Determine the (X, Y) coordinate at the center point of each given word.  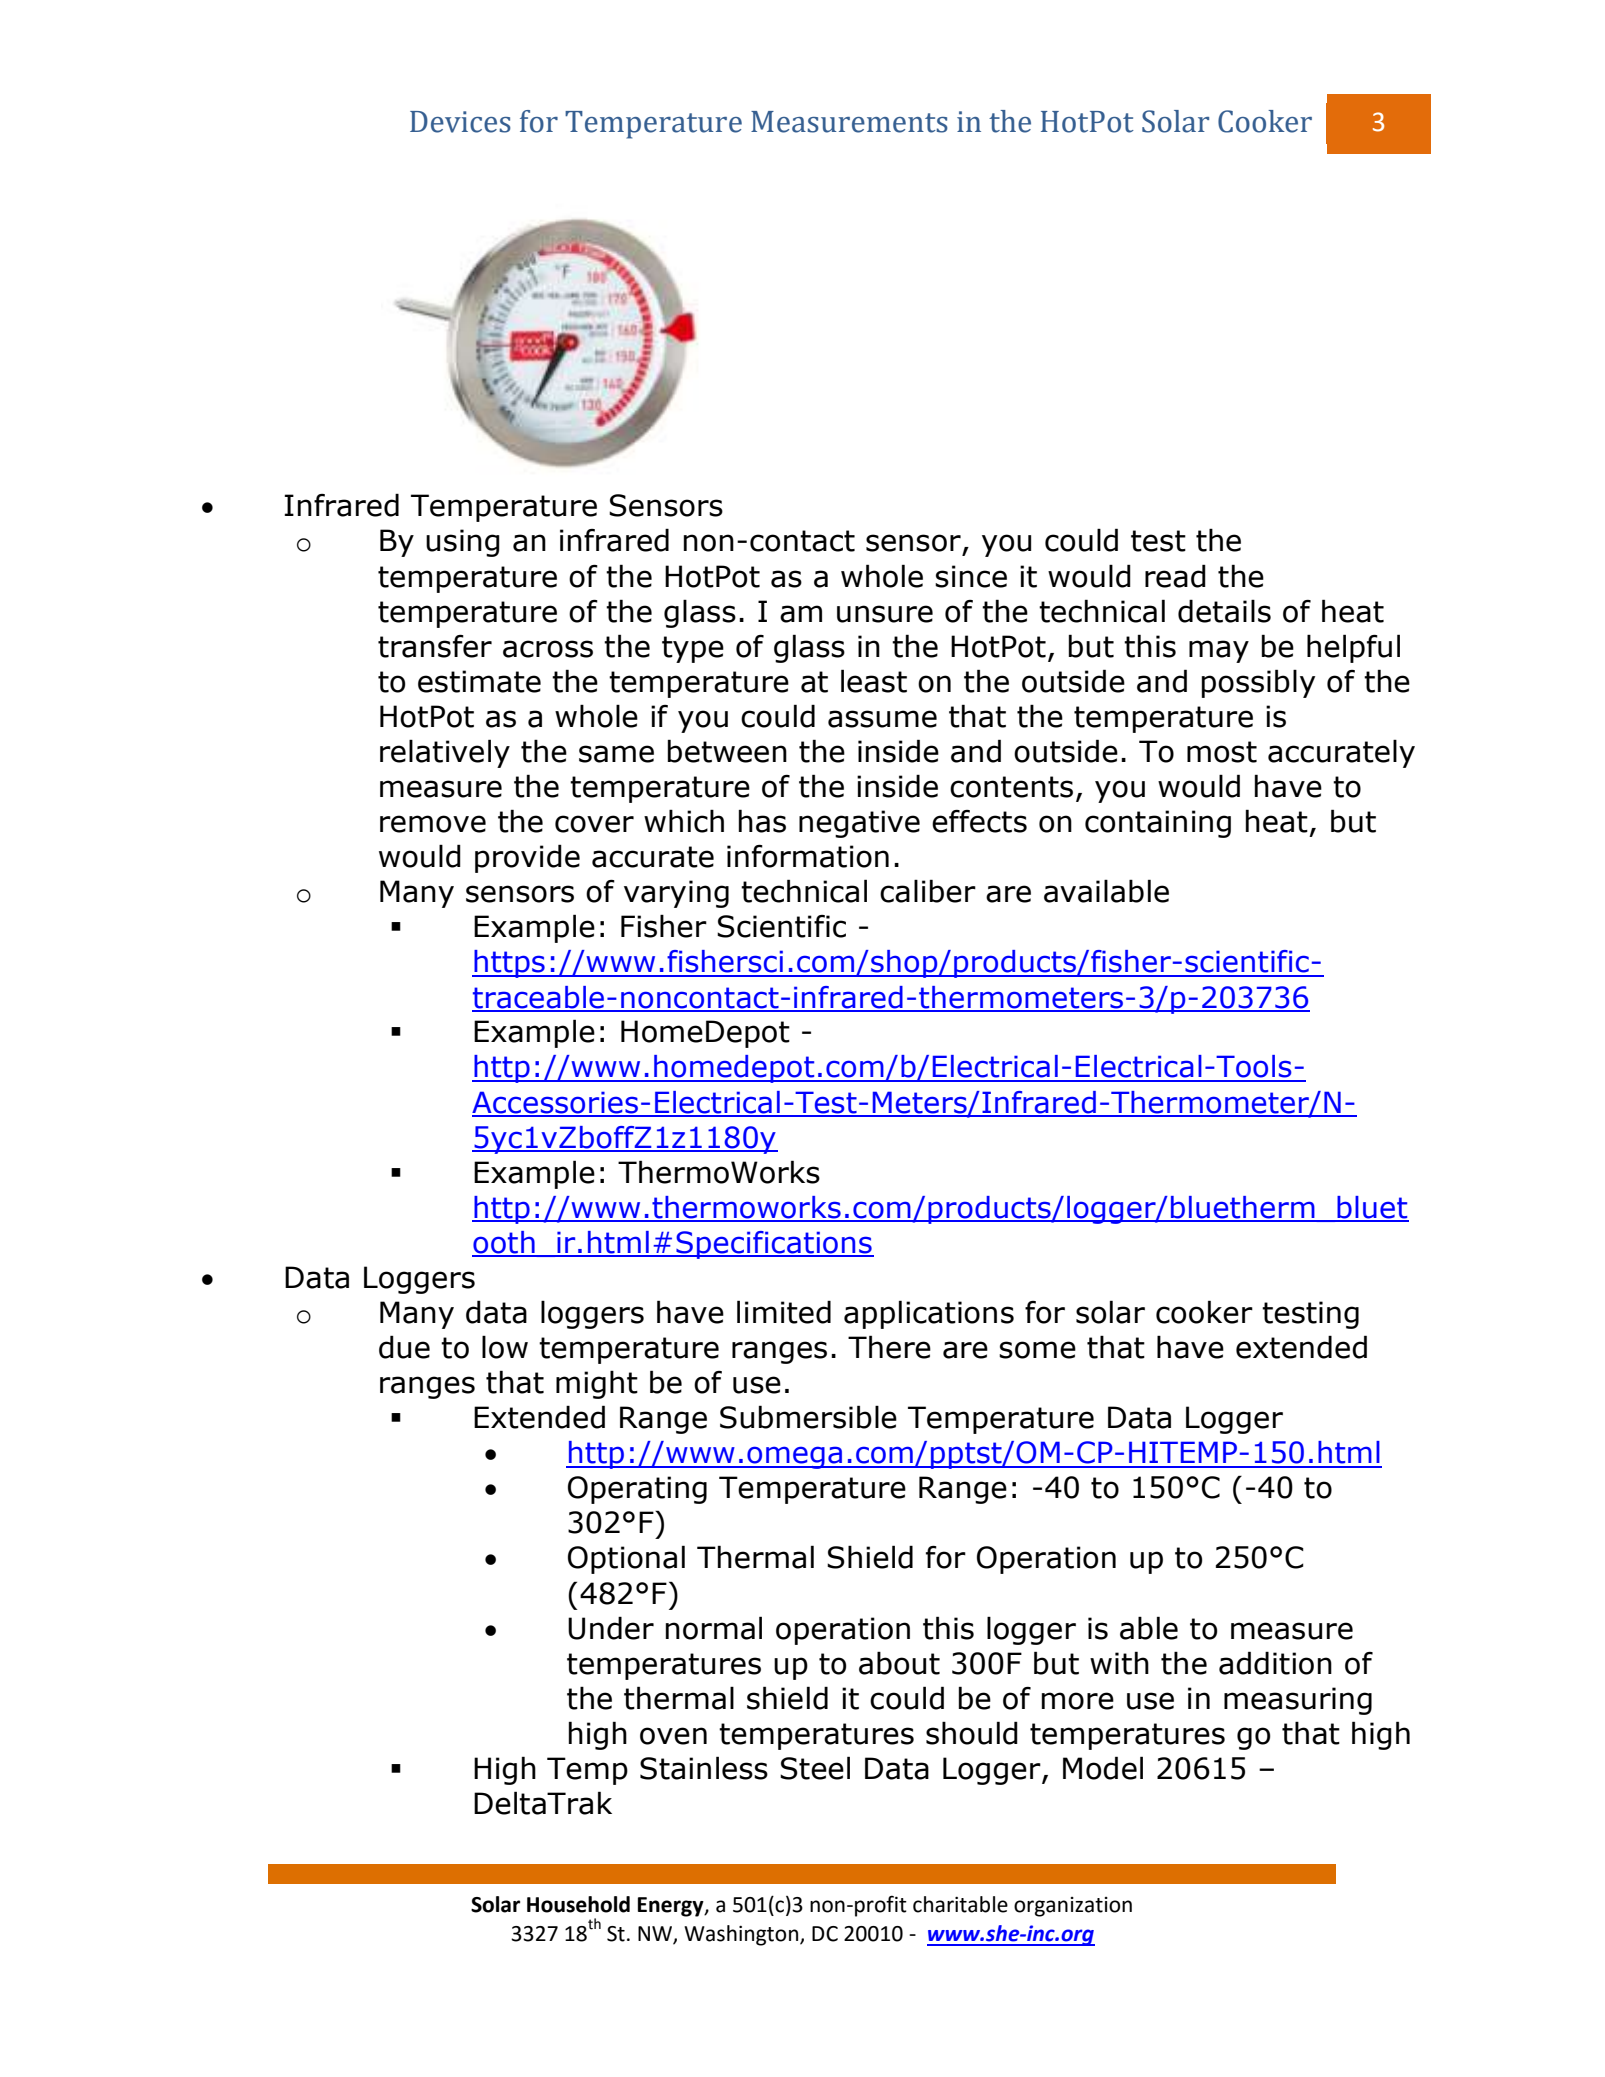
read (1175, 576)
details (1224, 611)
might (597, 1384)
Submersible (808, 1417)
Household (578, 1904)
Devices (460, 122)
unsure (885, 614)
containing (1158, 824)
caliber (928, 891)
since (971, 576)
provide (527, 858)
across (548, 649)
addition (1275, 1663)
